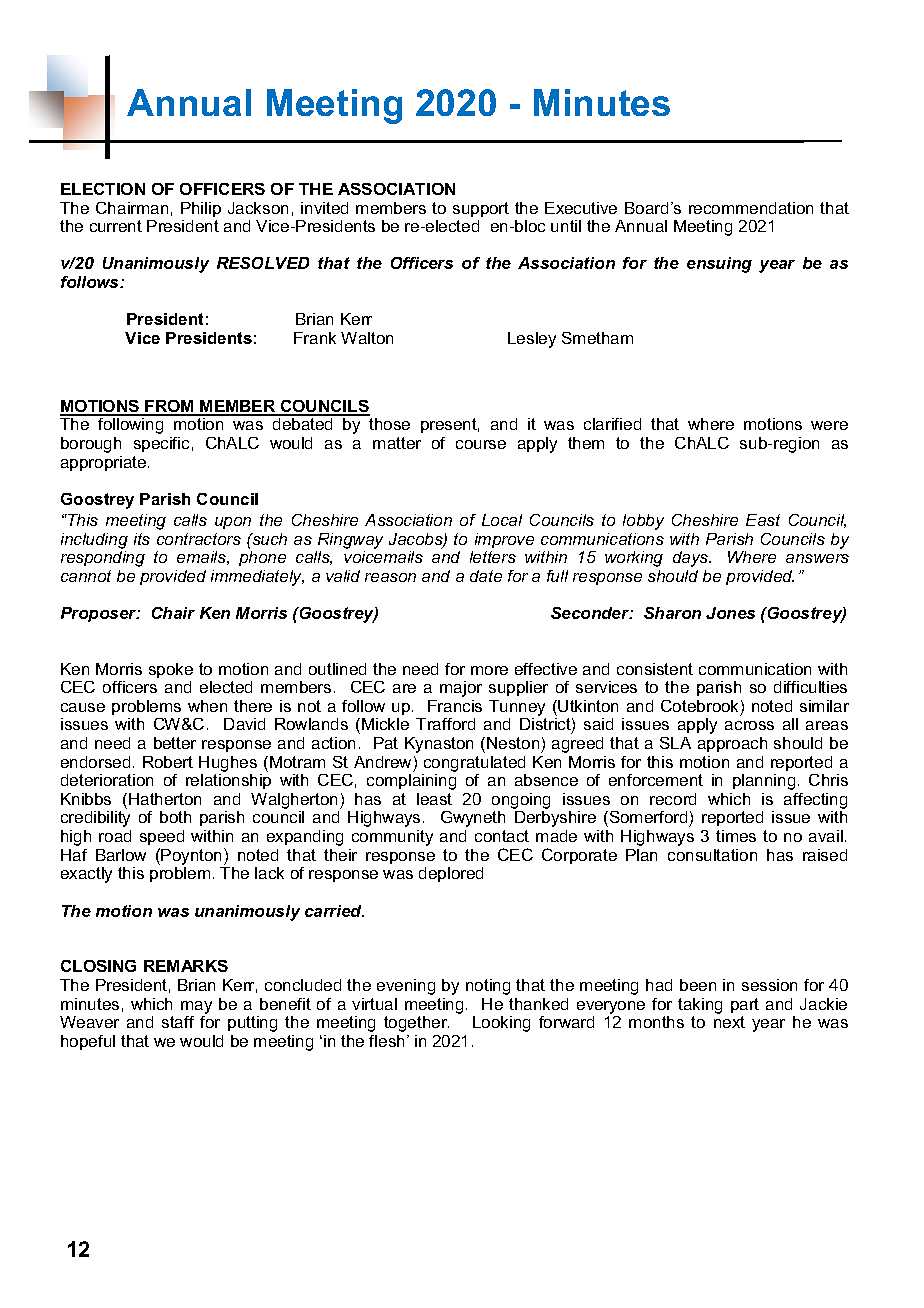  Describe the element at coordinates (416, 1024) in the image. I see `together` at that location.
